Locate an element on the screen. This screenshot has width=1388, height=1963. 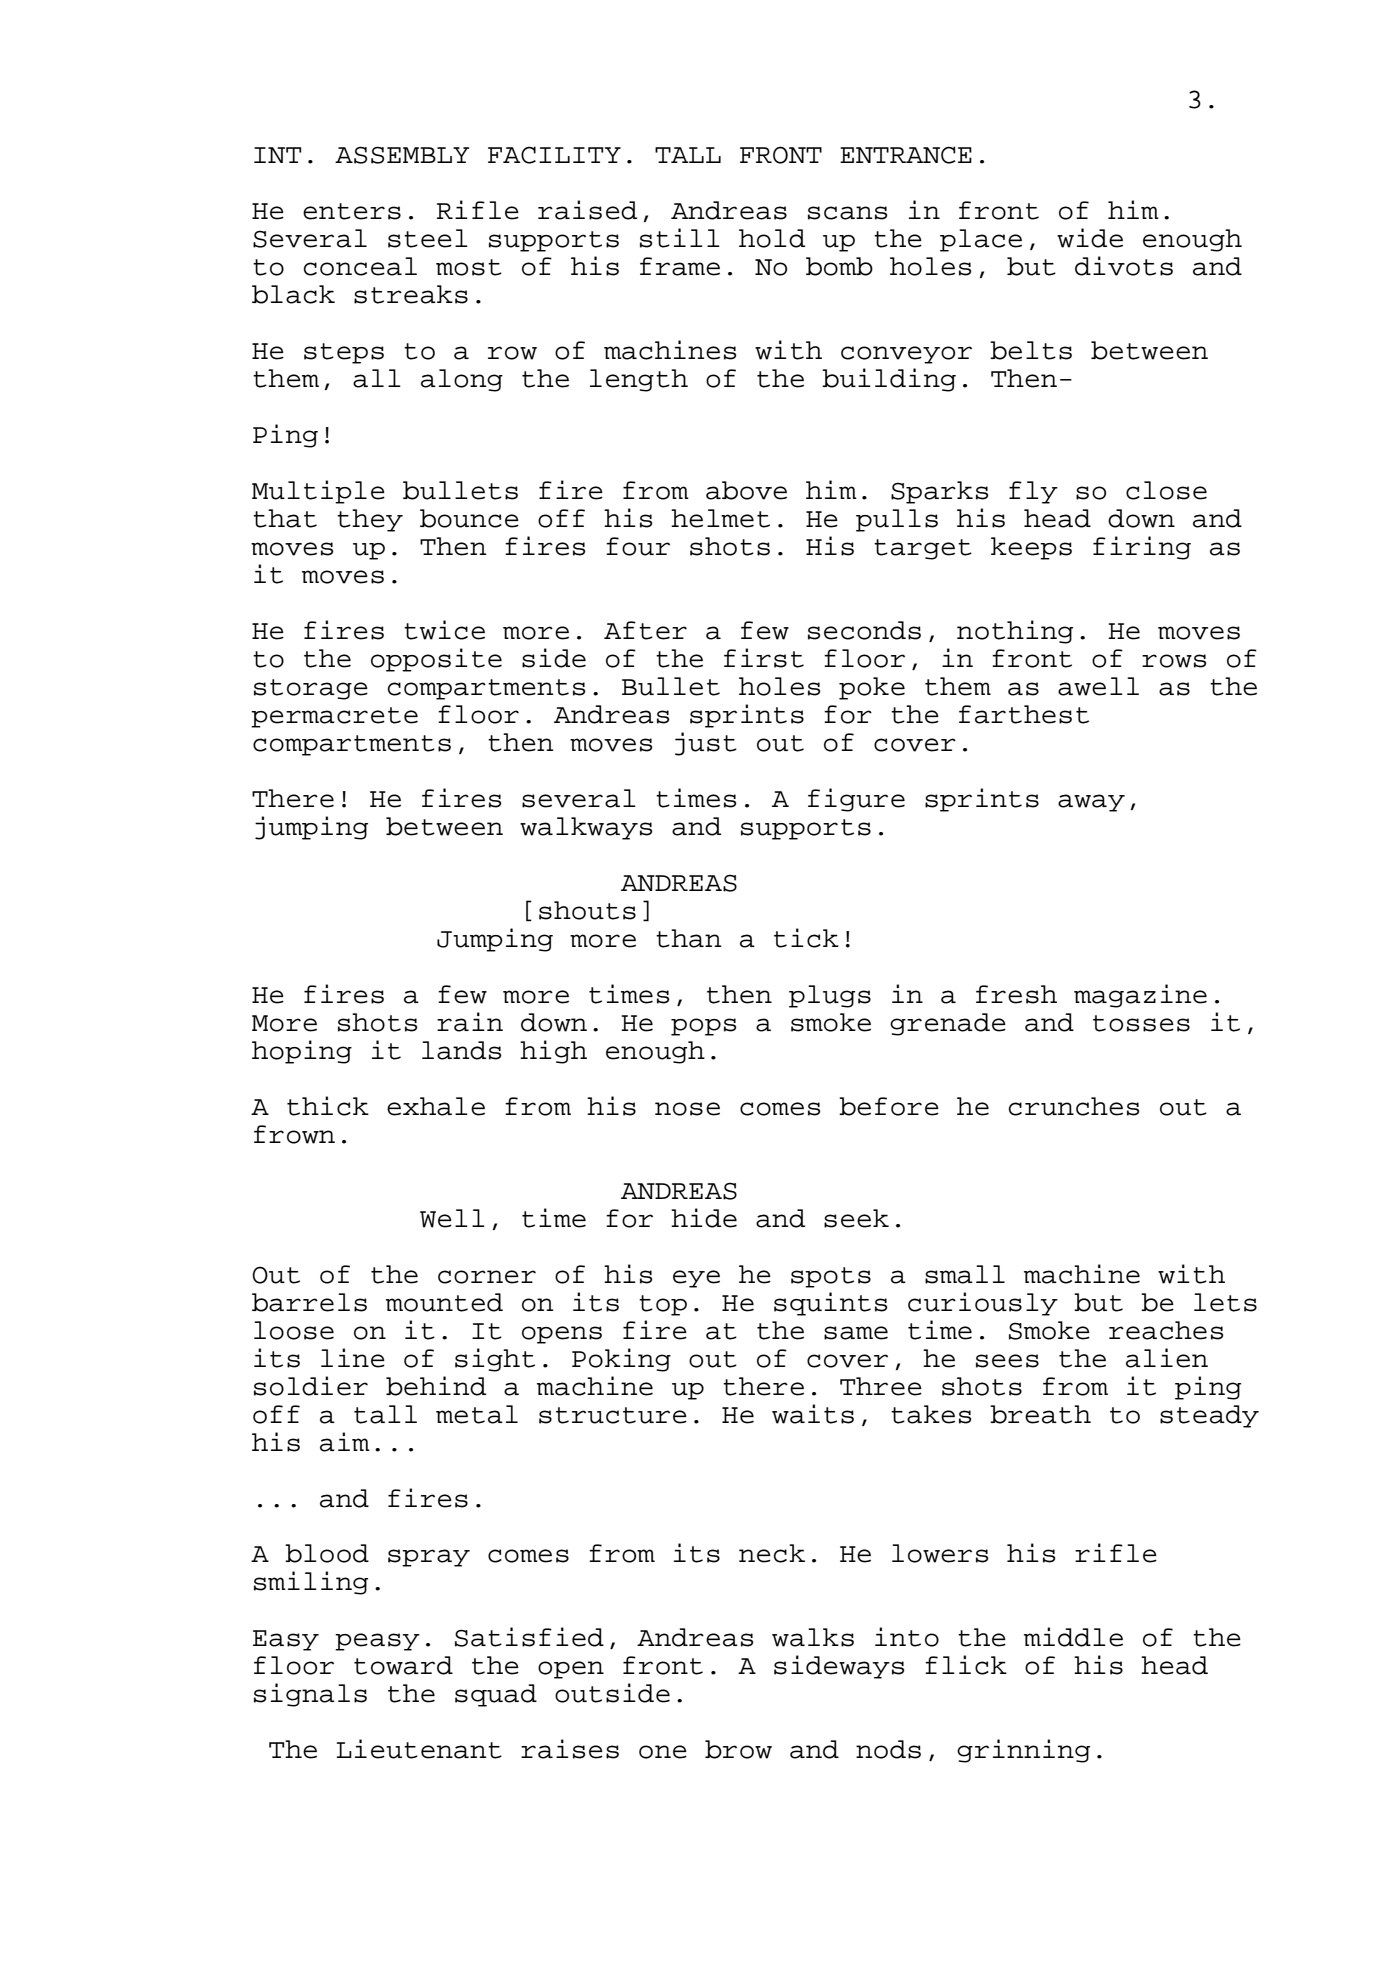
toward is located at coordinates (403, 1665).
